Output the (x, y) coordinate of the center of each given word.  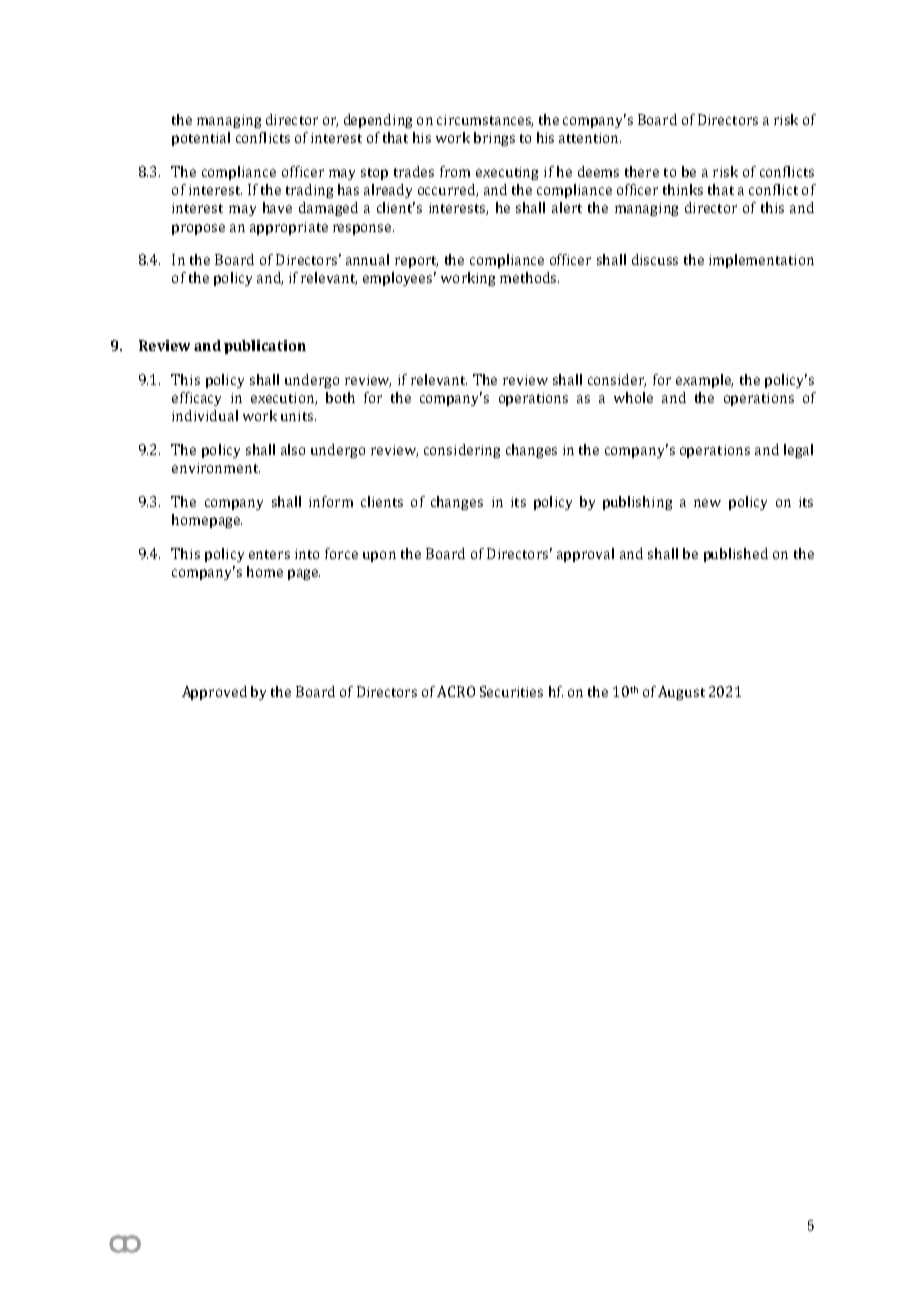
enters (269, 554)
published (736, 555)
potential (201, 139)
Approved (214, 693)
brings (494, 139)
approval (585, 555)
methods (529, 277)
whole (633, 397)
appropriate (289, 228)
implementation (761, 261)
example (704, 381)
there (642, 171)
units (298, 416)
